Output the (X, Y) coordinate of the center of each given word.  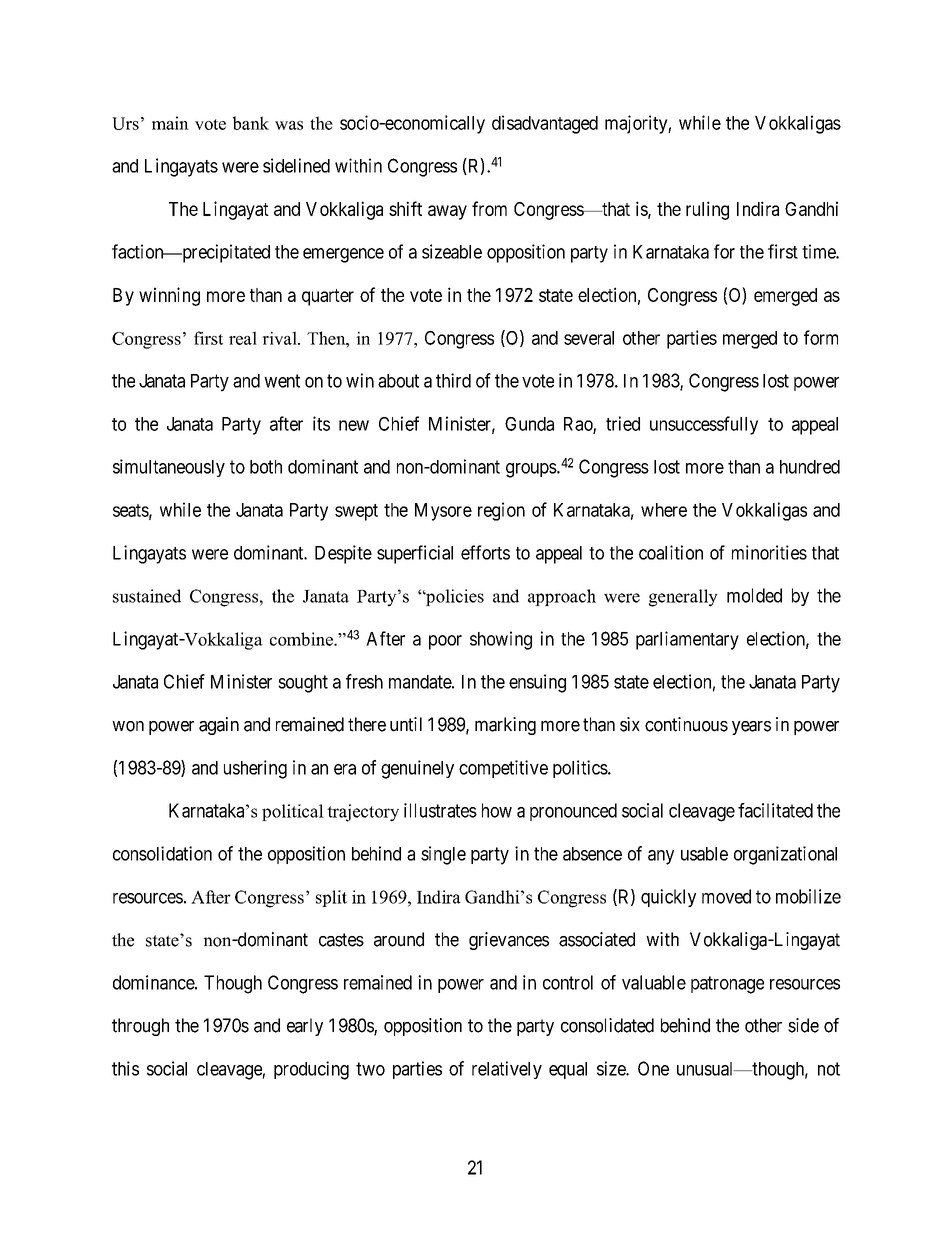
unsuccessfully (704, 425)
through (140, 1027)
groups (531, 470)
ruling (707, 210)
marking (505, 726)
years (751, 728)
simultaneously (169, 468)
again (219, 726)
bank (250, 123)
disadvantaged (545, 124)
